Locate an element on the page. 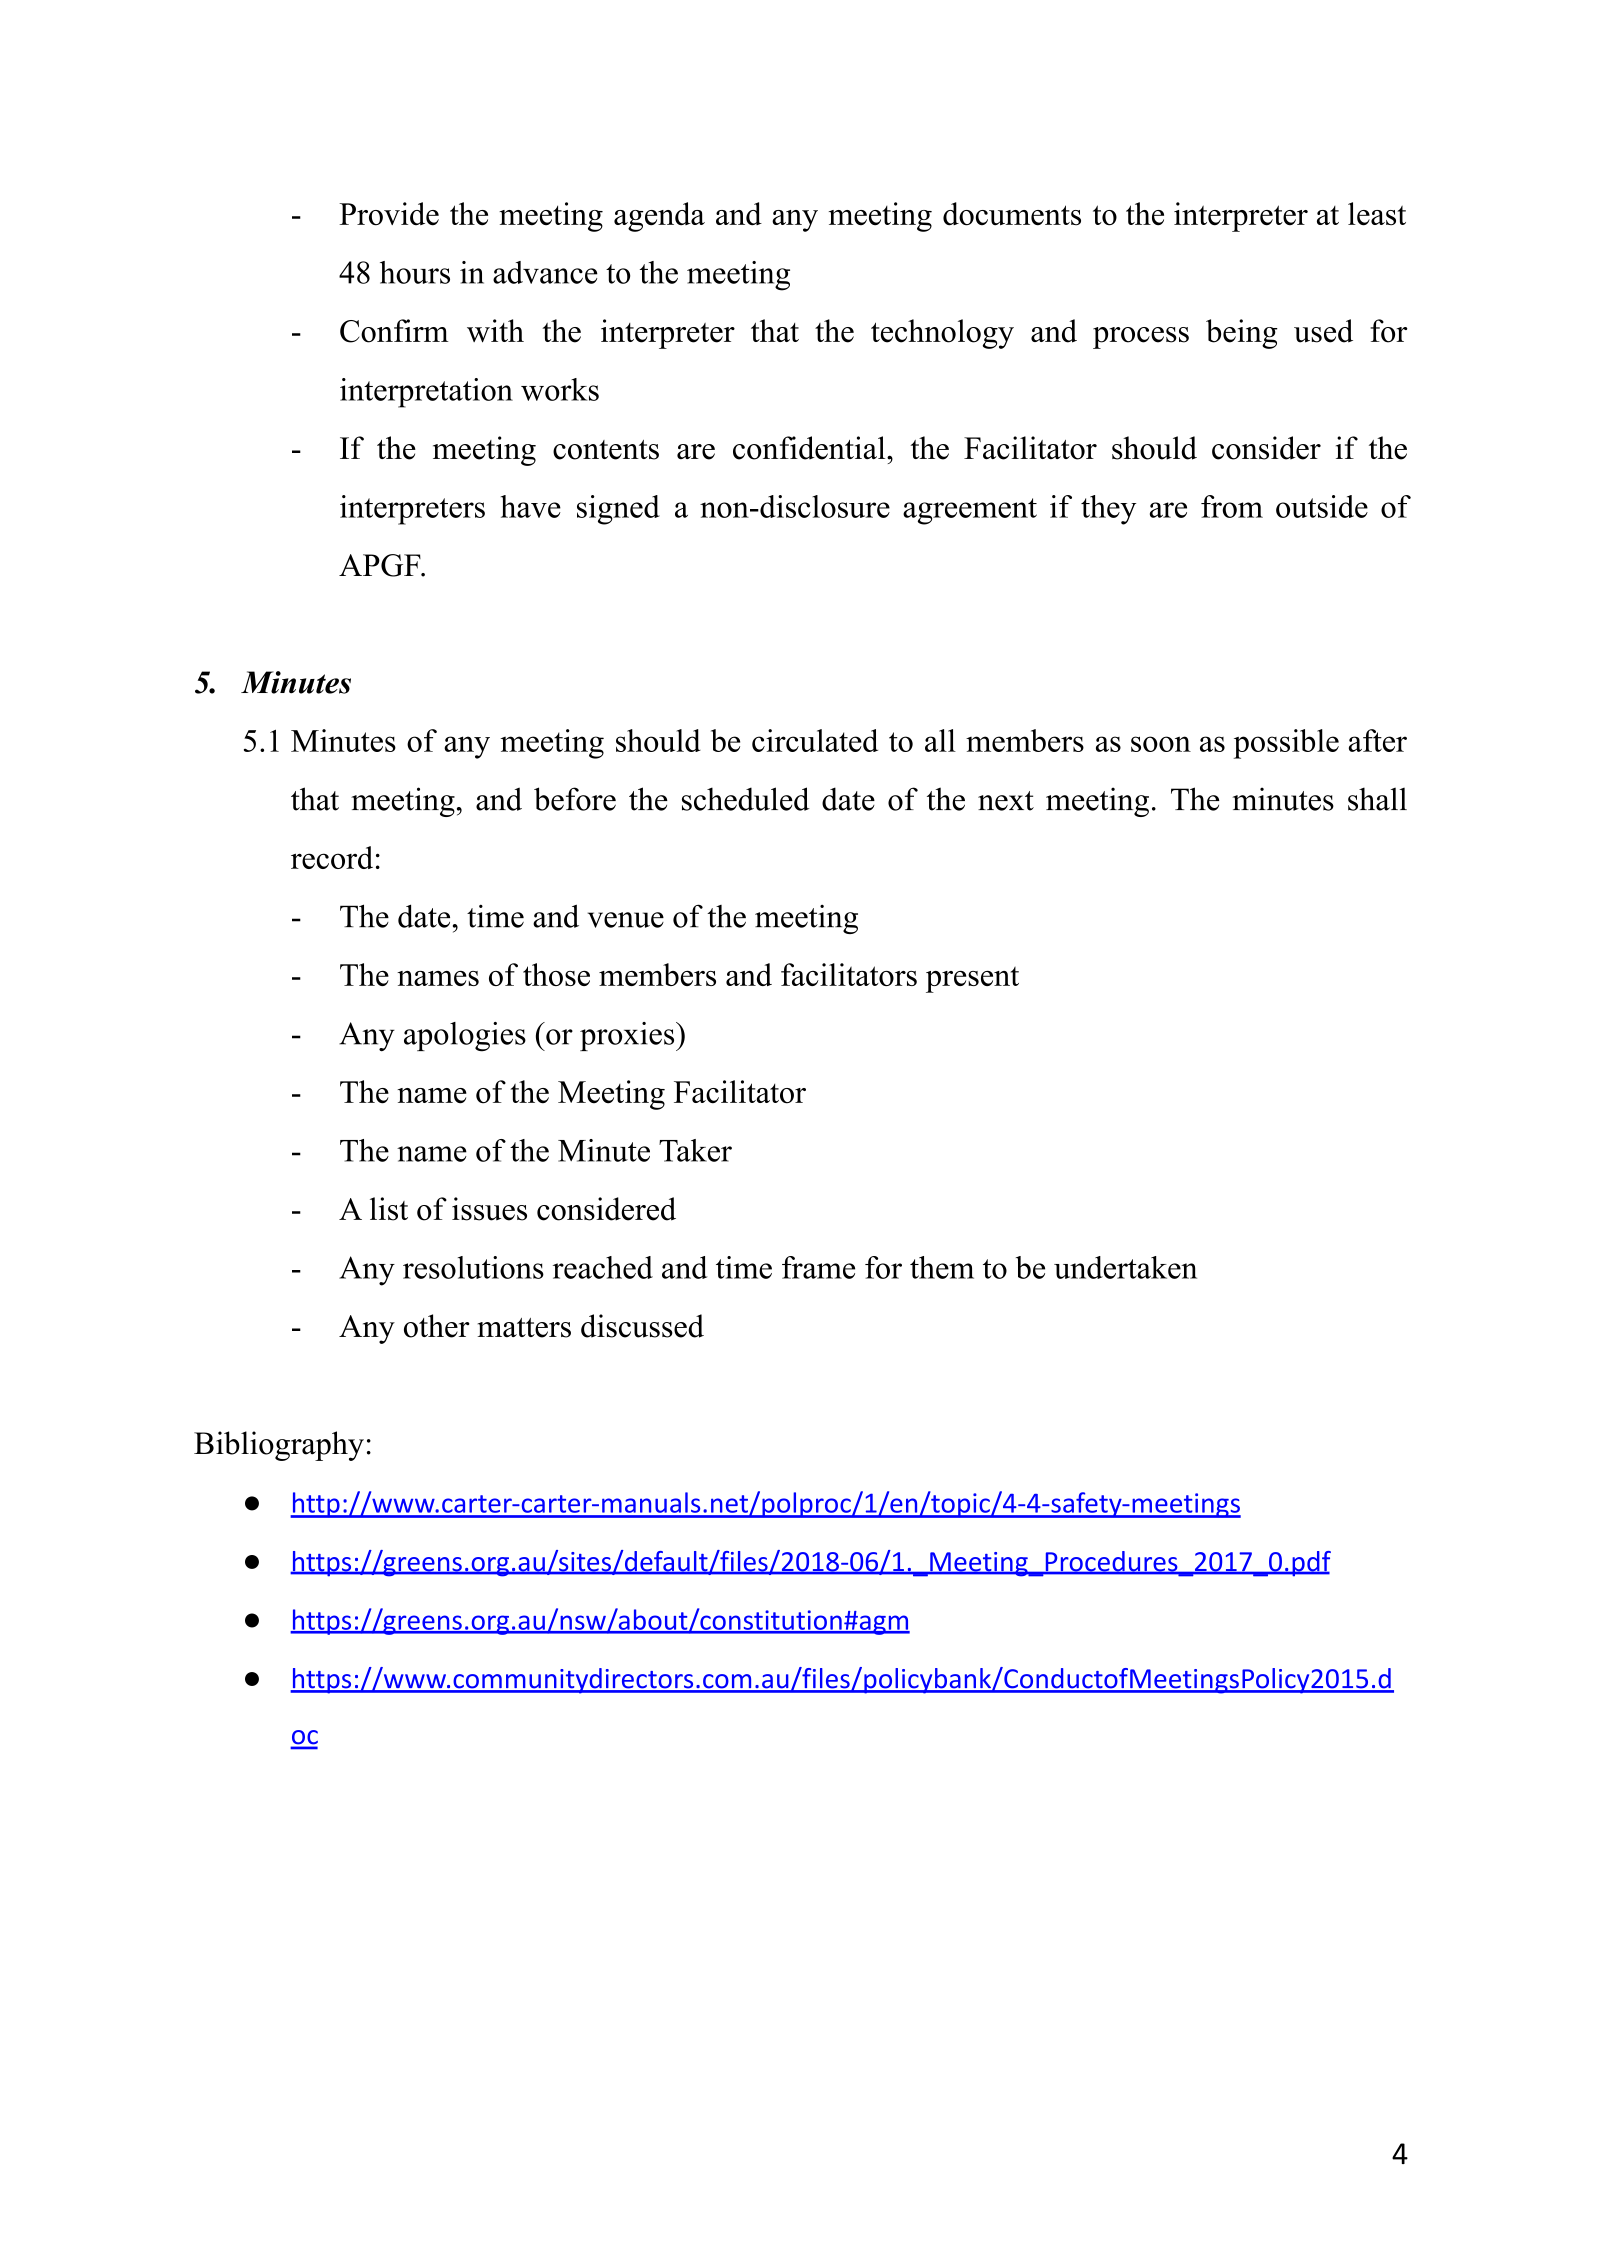  discussed is located at coordinates (642, 1326).
